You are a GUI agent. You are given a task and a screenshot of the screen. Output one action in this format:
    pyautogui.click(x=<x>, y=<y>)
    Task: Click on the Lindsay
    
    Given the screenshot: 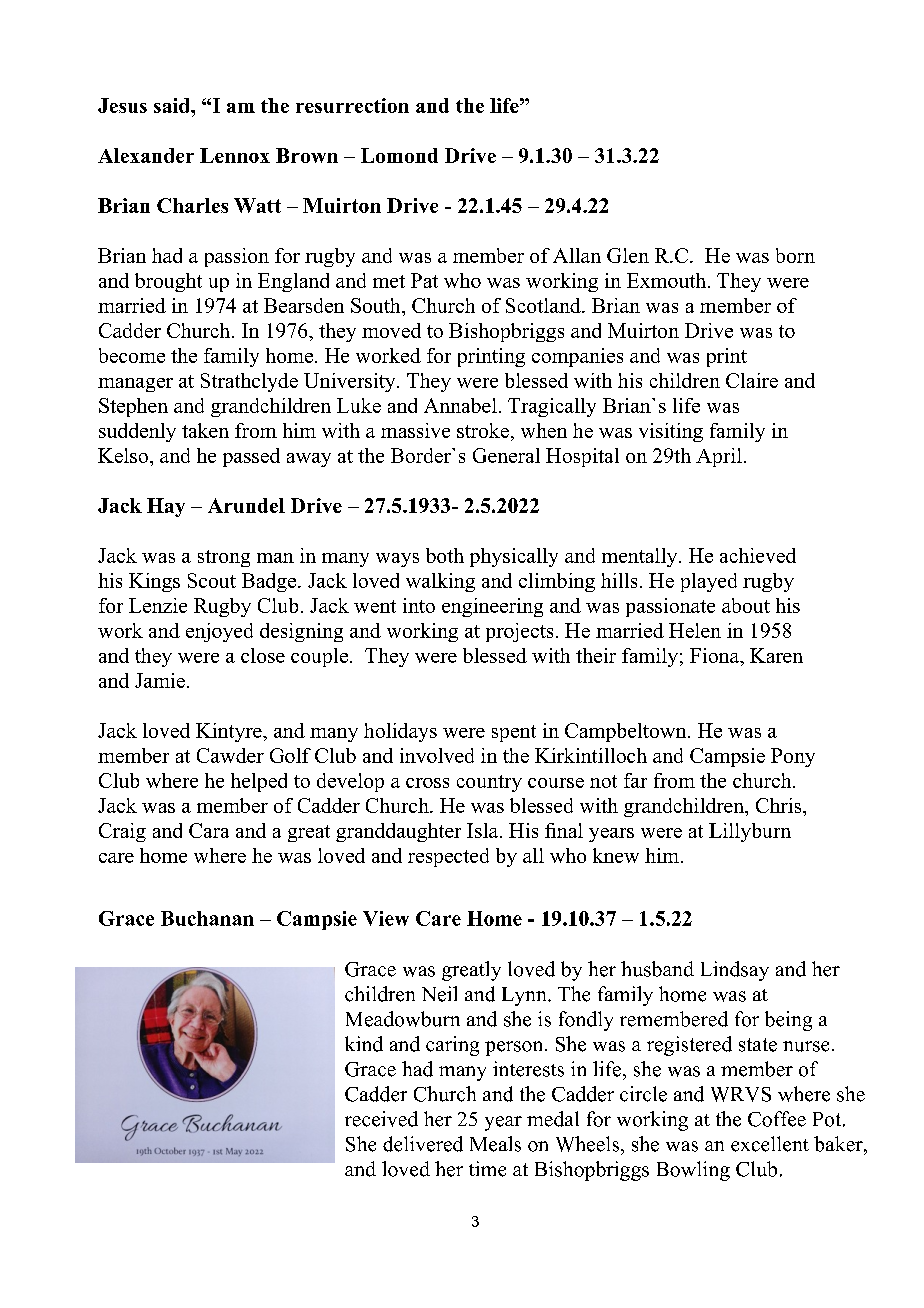 What is the action you would take?
    pyautogui.click(x=735, y=971)
